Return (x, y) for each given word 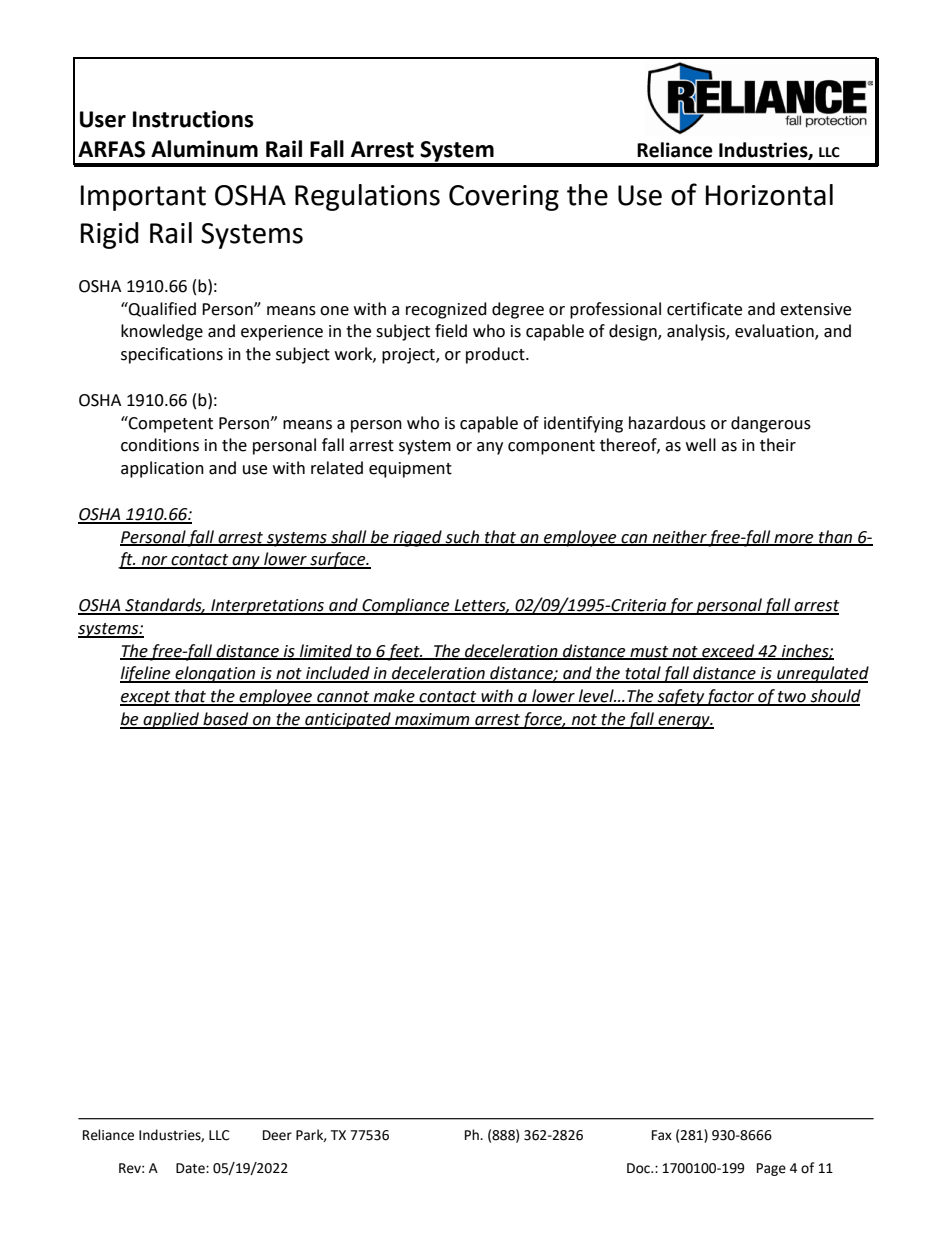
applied (171, 720)
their (778, 445)
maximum (432, 720)
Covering (504, 198)
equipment (410, 470)
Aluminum (204, 149)
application (162, 469)
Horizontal (769, 195)
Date (191, 1168)
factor (731, 697)
